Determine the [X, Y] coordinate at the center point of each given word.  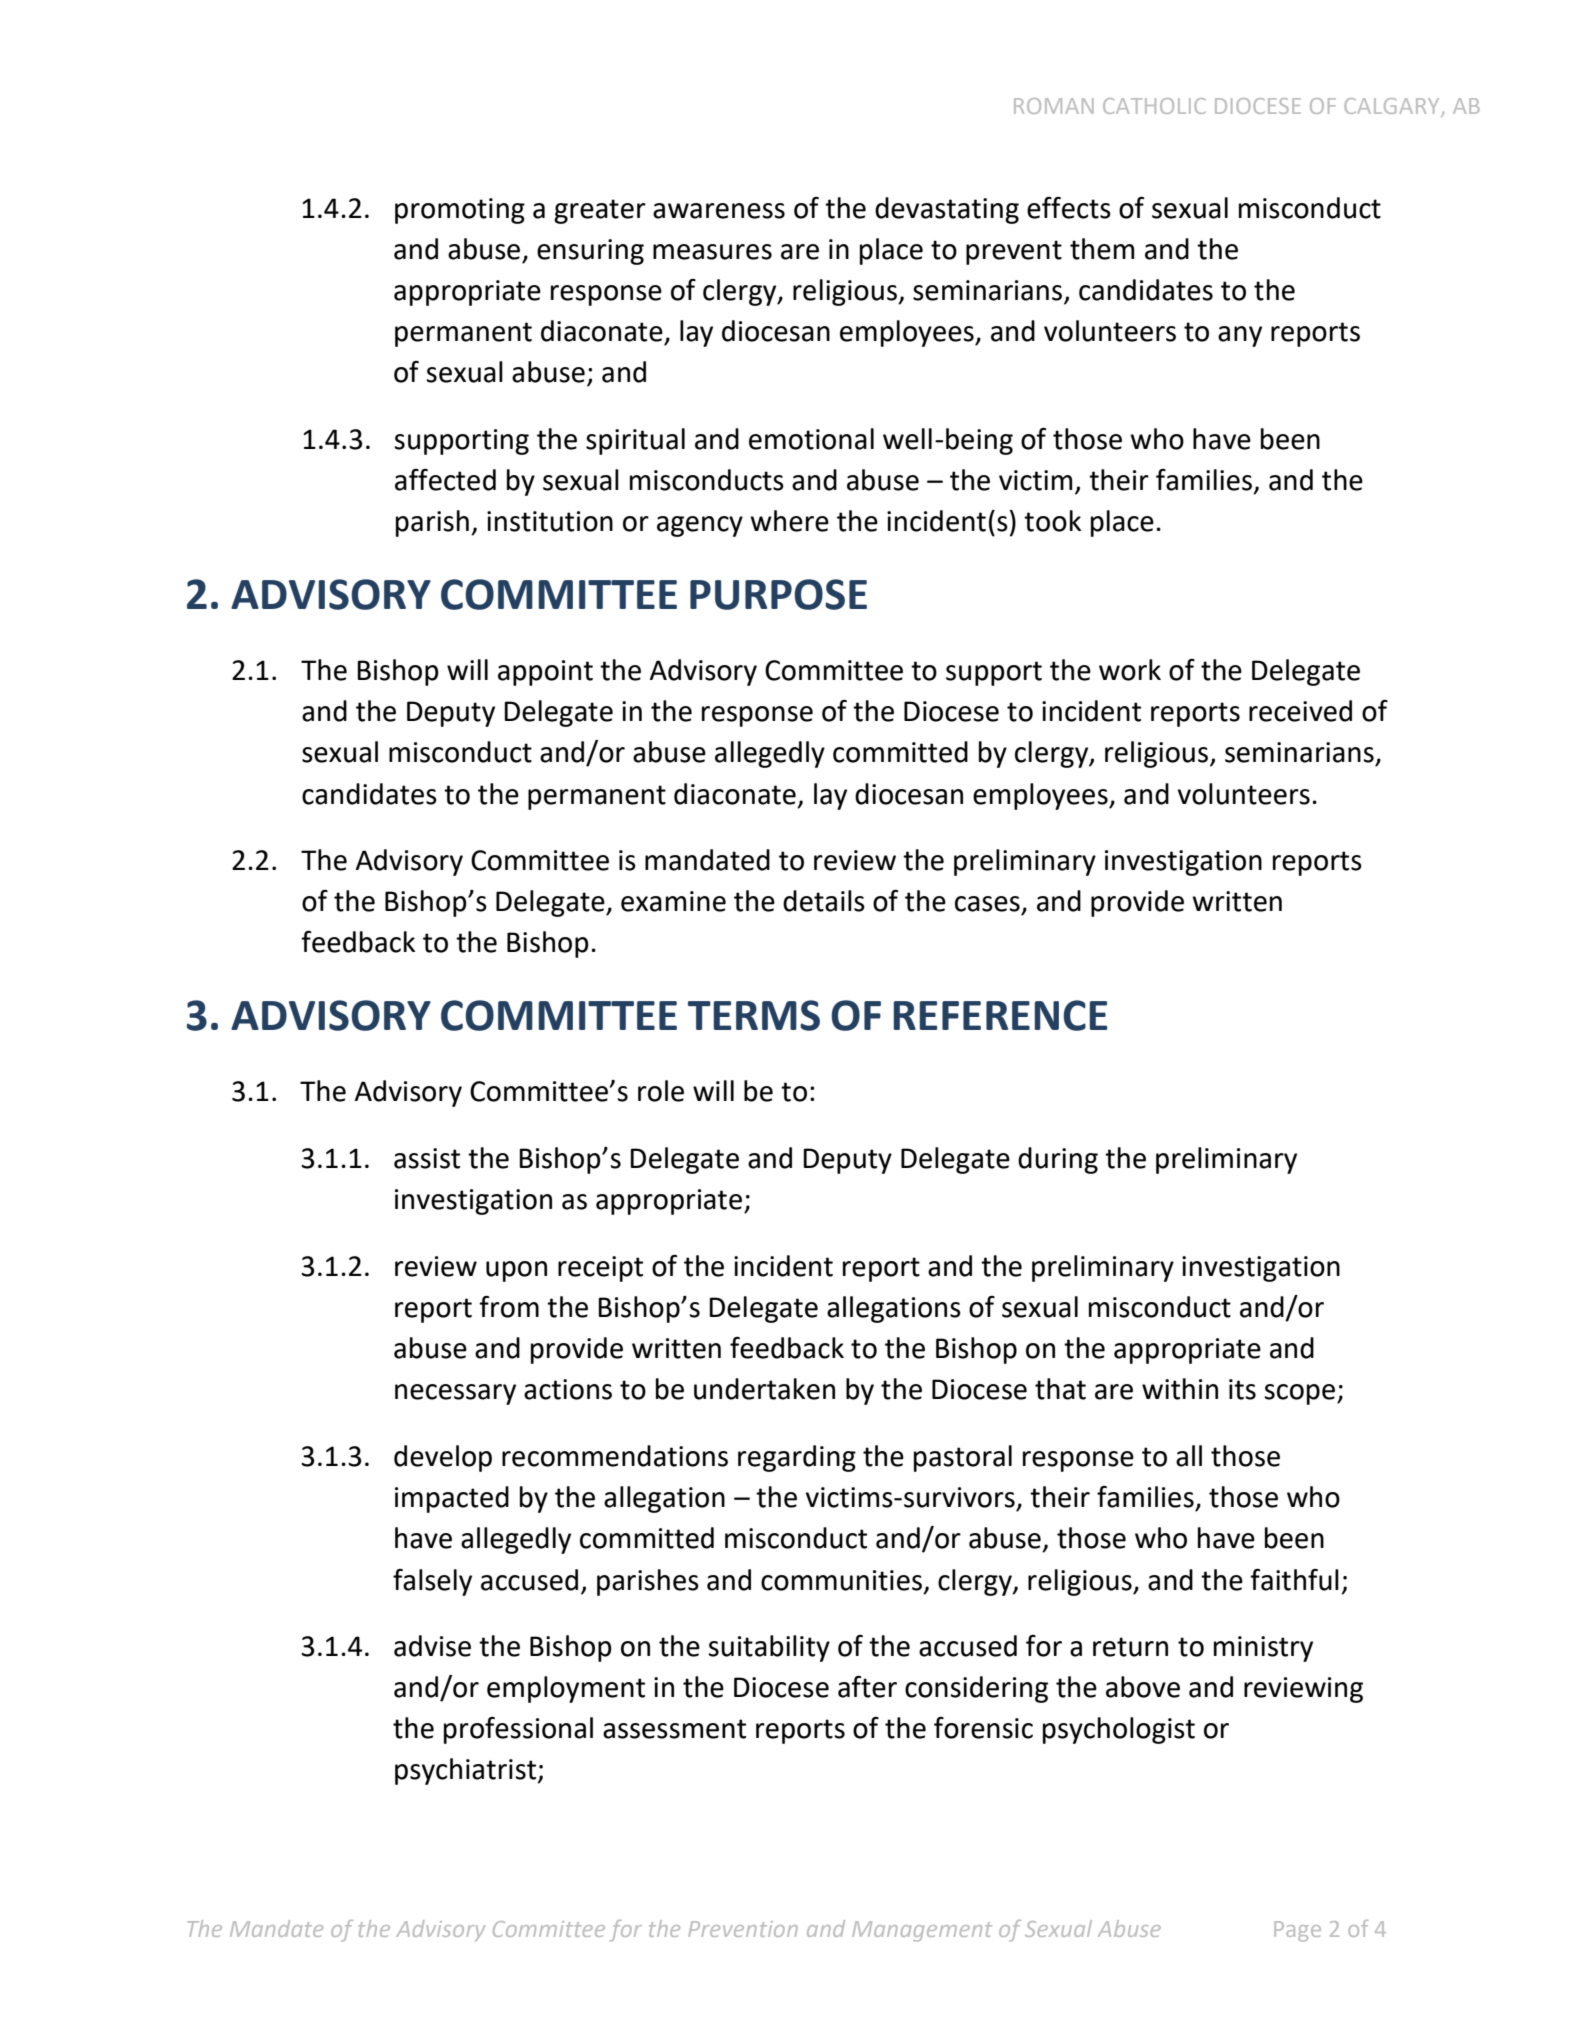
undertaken [764, 1389]
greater [600, 211]
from [509, 1307]
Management [922, 1931]
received [1300, 711]
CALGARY [1392, 106]
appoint [545, 673]
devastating [947, 210]
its [1242, 1389]
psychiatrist [467, 1771]
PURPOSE [778, 594]
